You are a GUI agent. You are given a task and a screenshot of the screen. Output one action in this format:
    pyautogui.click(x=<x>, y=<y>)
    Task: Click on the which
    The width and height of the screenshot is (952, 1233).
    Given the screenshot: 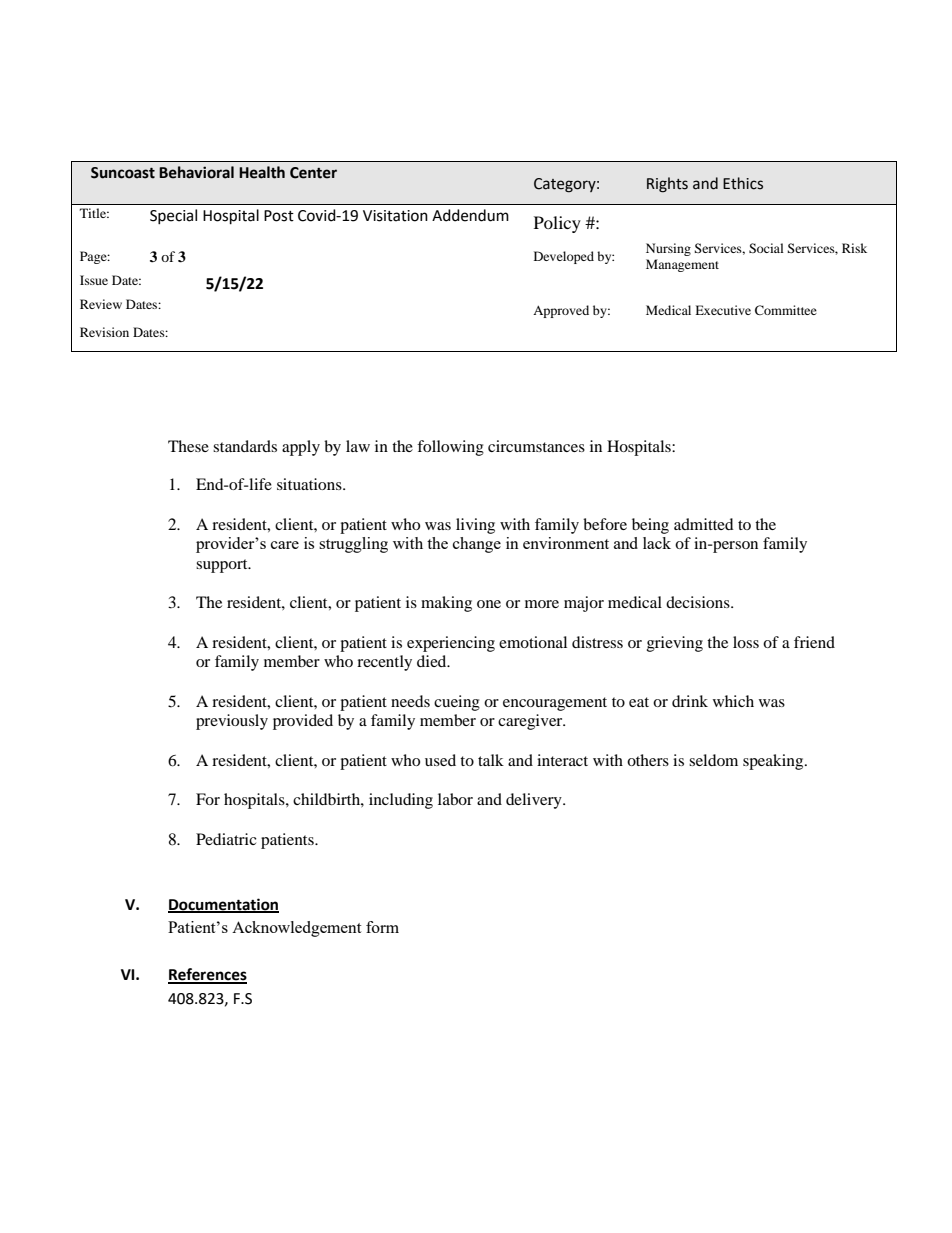 What is the action you would take?
    pyautogui.click(x=733, y=701)
